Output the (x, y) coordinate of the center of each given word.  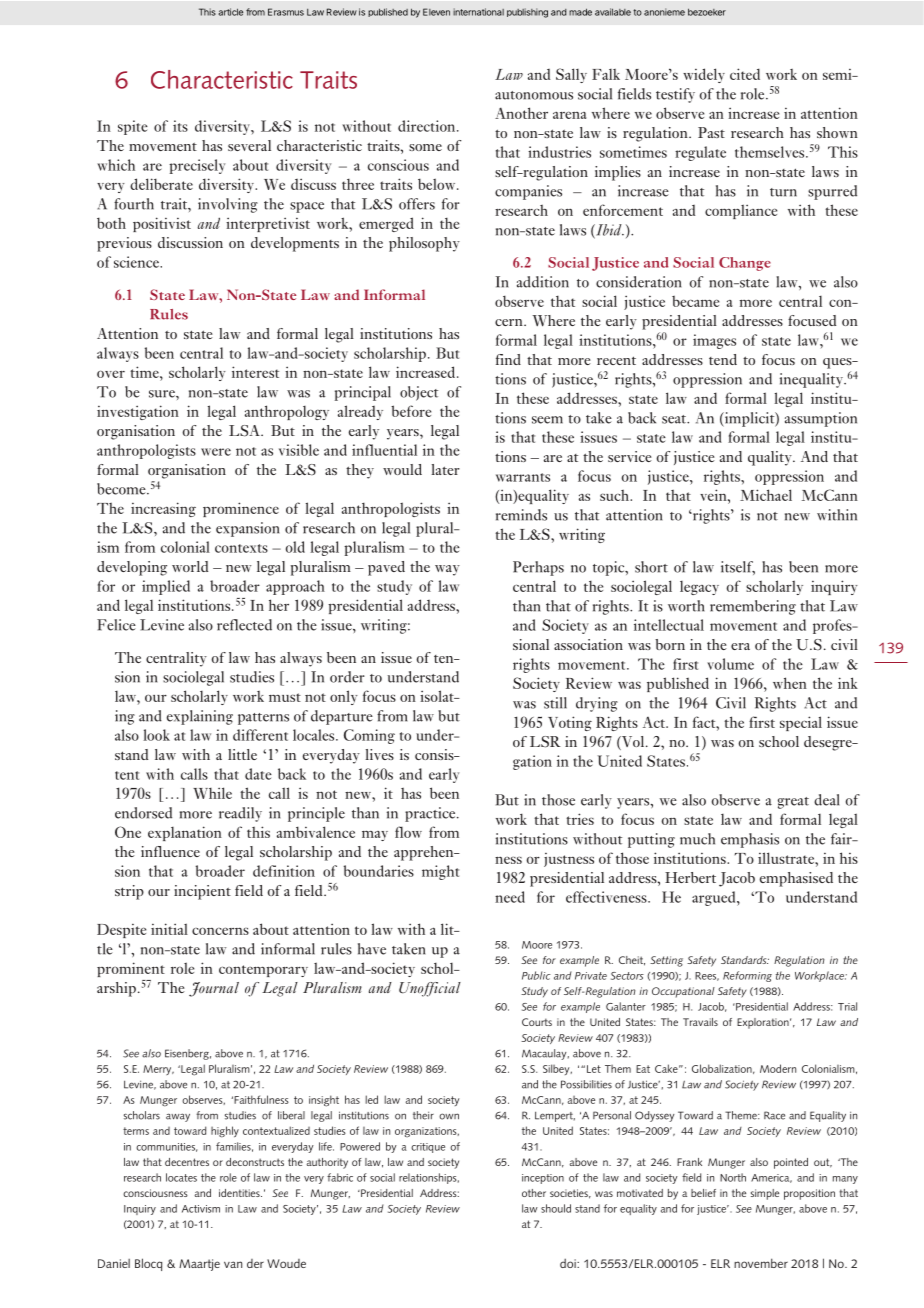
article (230, 12)
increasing (163, 509)
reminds (521, 515)
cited (745, 74)
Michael (766, 495)
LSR (545, 742)
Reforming (747, 976)
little (242, 754)
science (137, 262)
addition (543, 282)
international (478, 12)
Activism (201, 1209)
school (779, 741)
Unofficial (430, 989)
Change (745, 264)
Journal (214, 989)
